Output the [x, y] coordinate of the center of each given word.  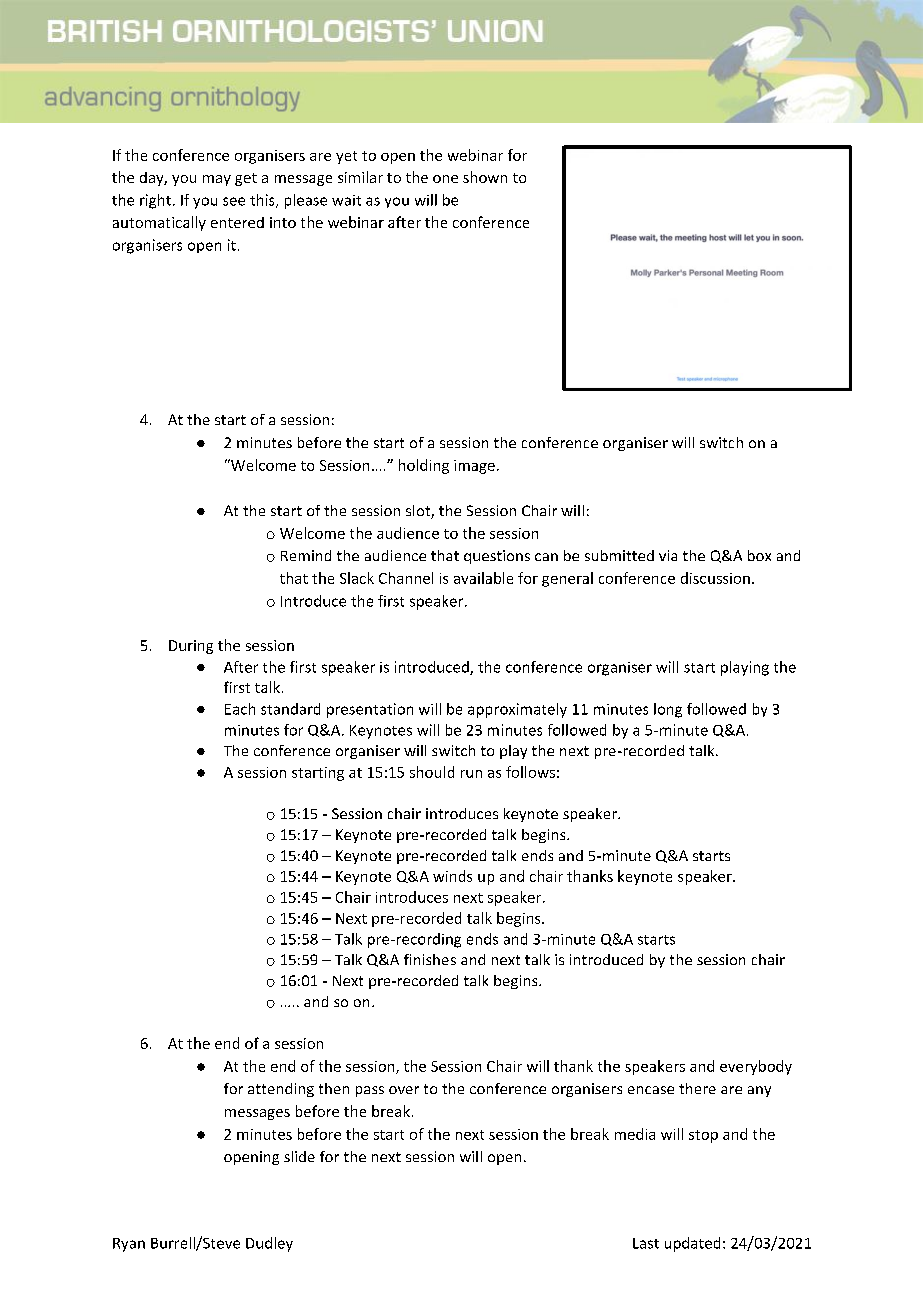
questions [497, 557]
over [404, 1090]
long [668, 710]
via [668, 555]
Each [240, 709]
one [445, 179]
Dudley [269, 1244]
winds [452, 876]
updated [692, 1244]
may [217, 180]
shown [485, 177]
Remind [306, 555]
